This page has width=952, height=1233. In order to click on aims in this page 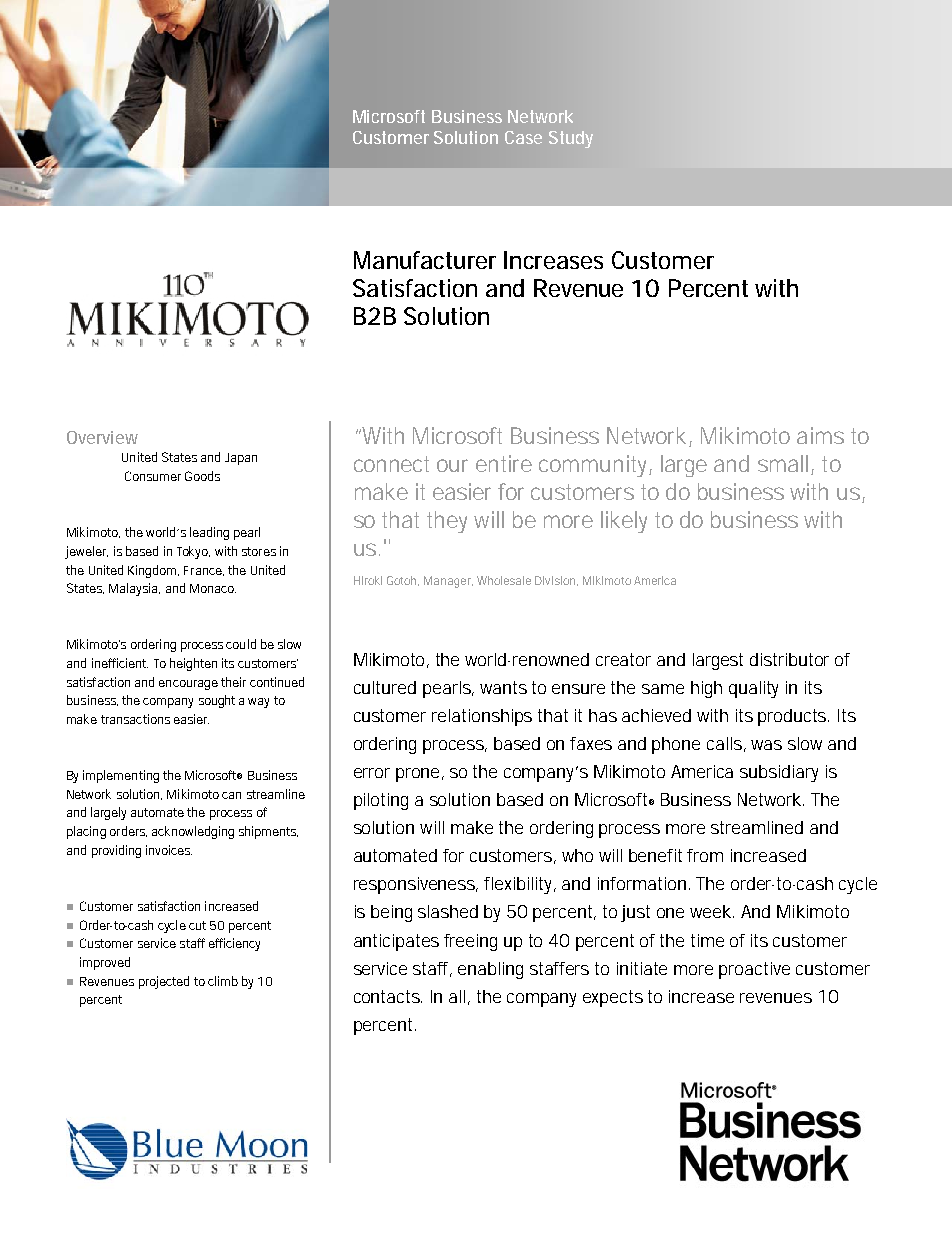, I will do `click(820, 435)`.
